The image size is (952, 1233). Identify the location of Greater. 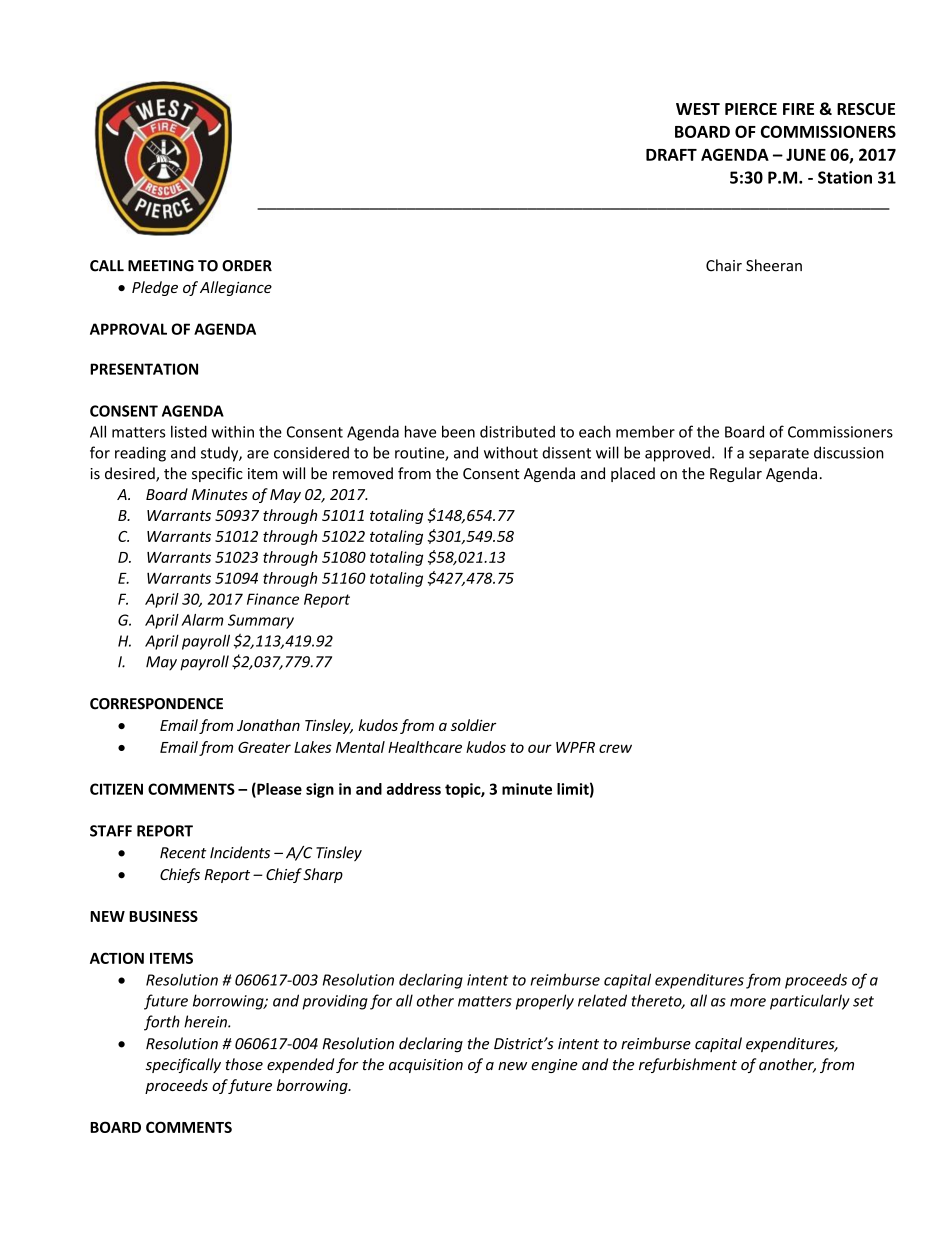
(264, 747).
